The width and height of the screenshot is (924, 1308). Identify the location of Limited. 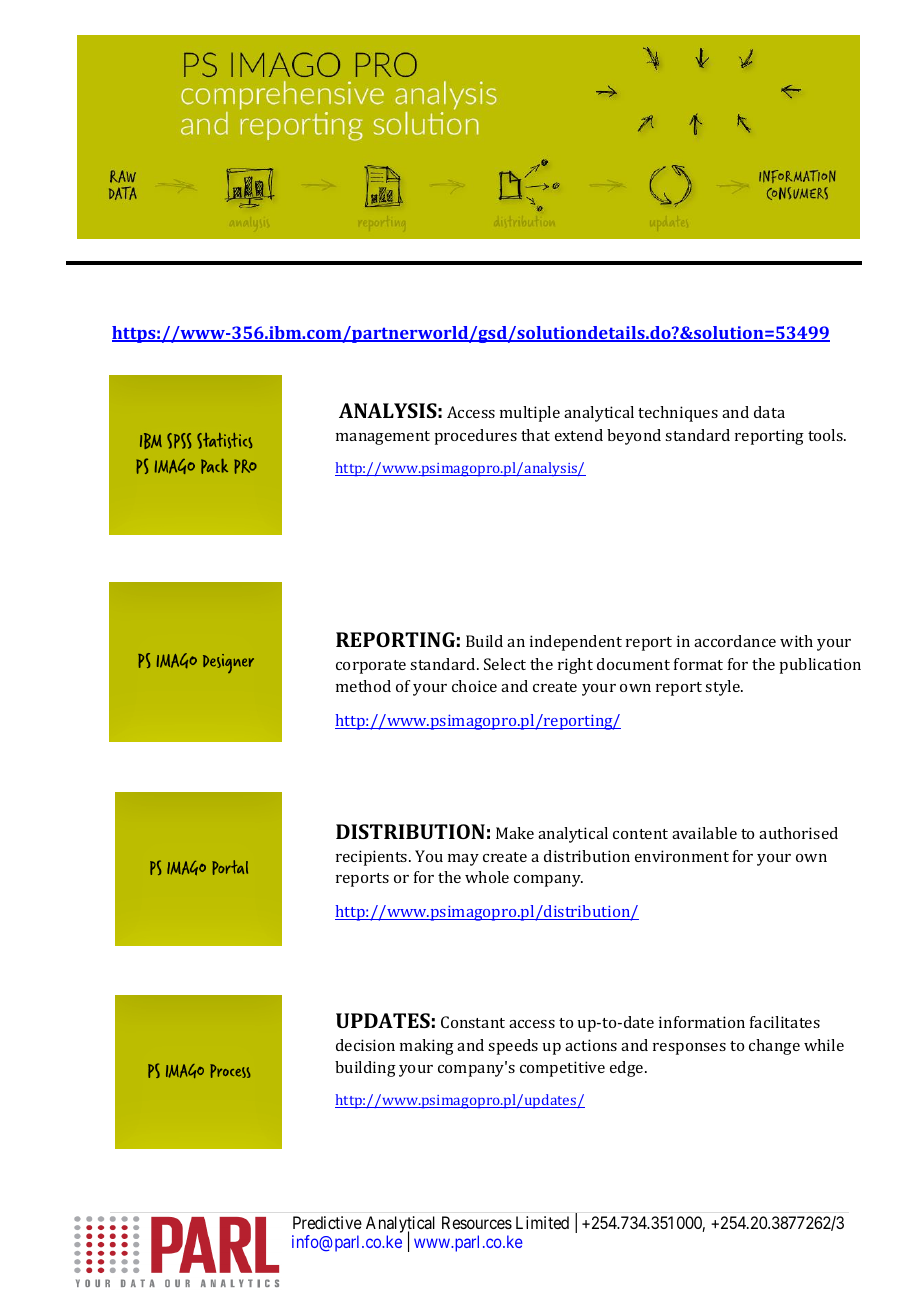
(542, 1222).
